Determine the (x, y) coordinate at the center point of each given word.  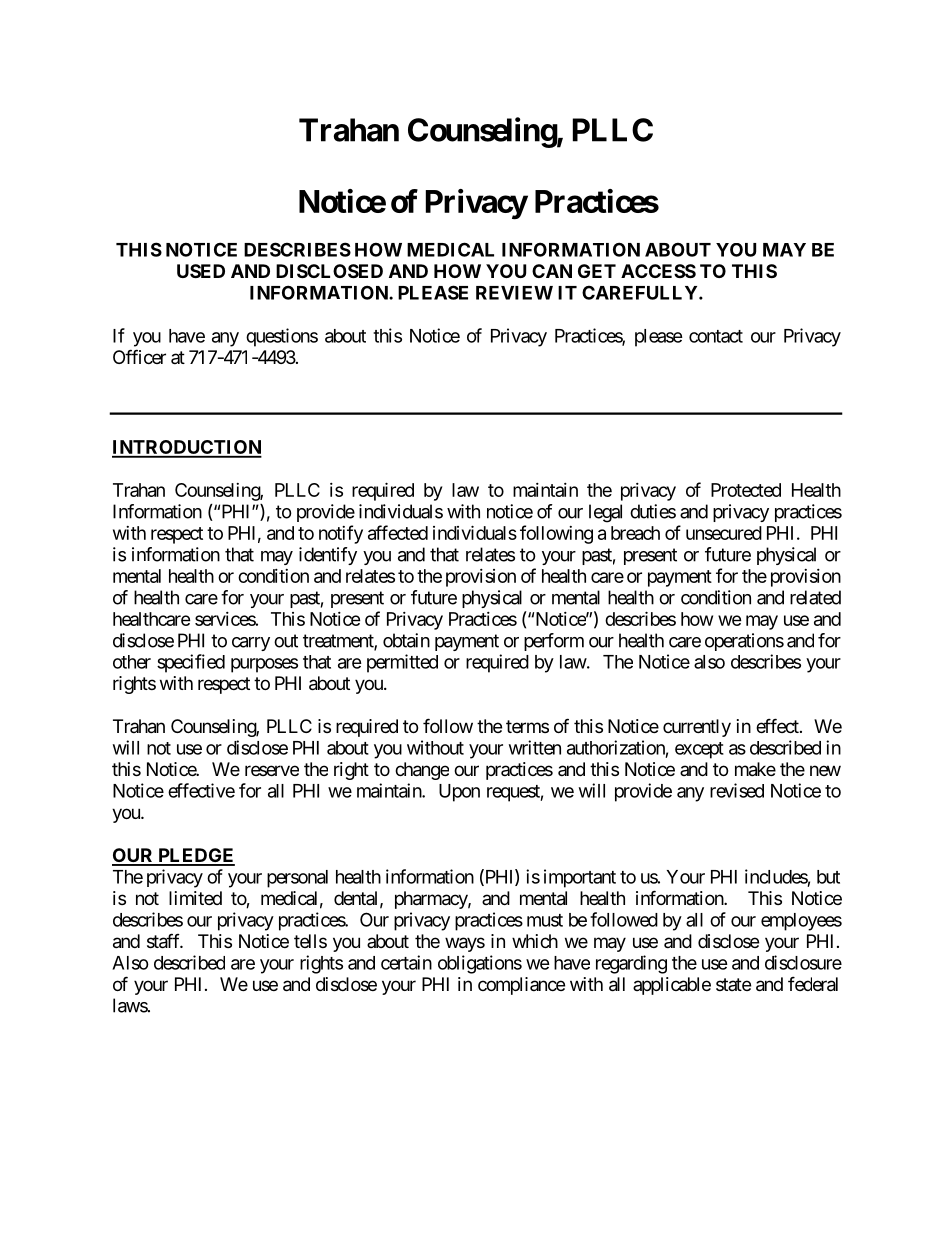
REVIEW (514, 293)
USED (201, 271)
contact (716, 336)
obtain (406, 640)
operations (744, 642)
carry (251, 644)
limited (195, 898)
